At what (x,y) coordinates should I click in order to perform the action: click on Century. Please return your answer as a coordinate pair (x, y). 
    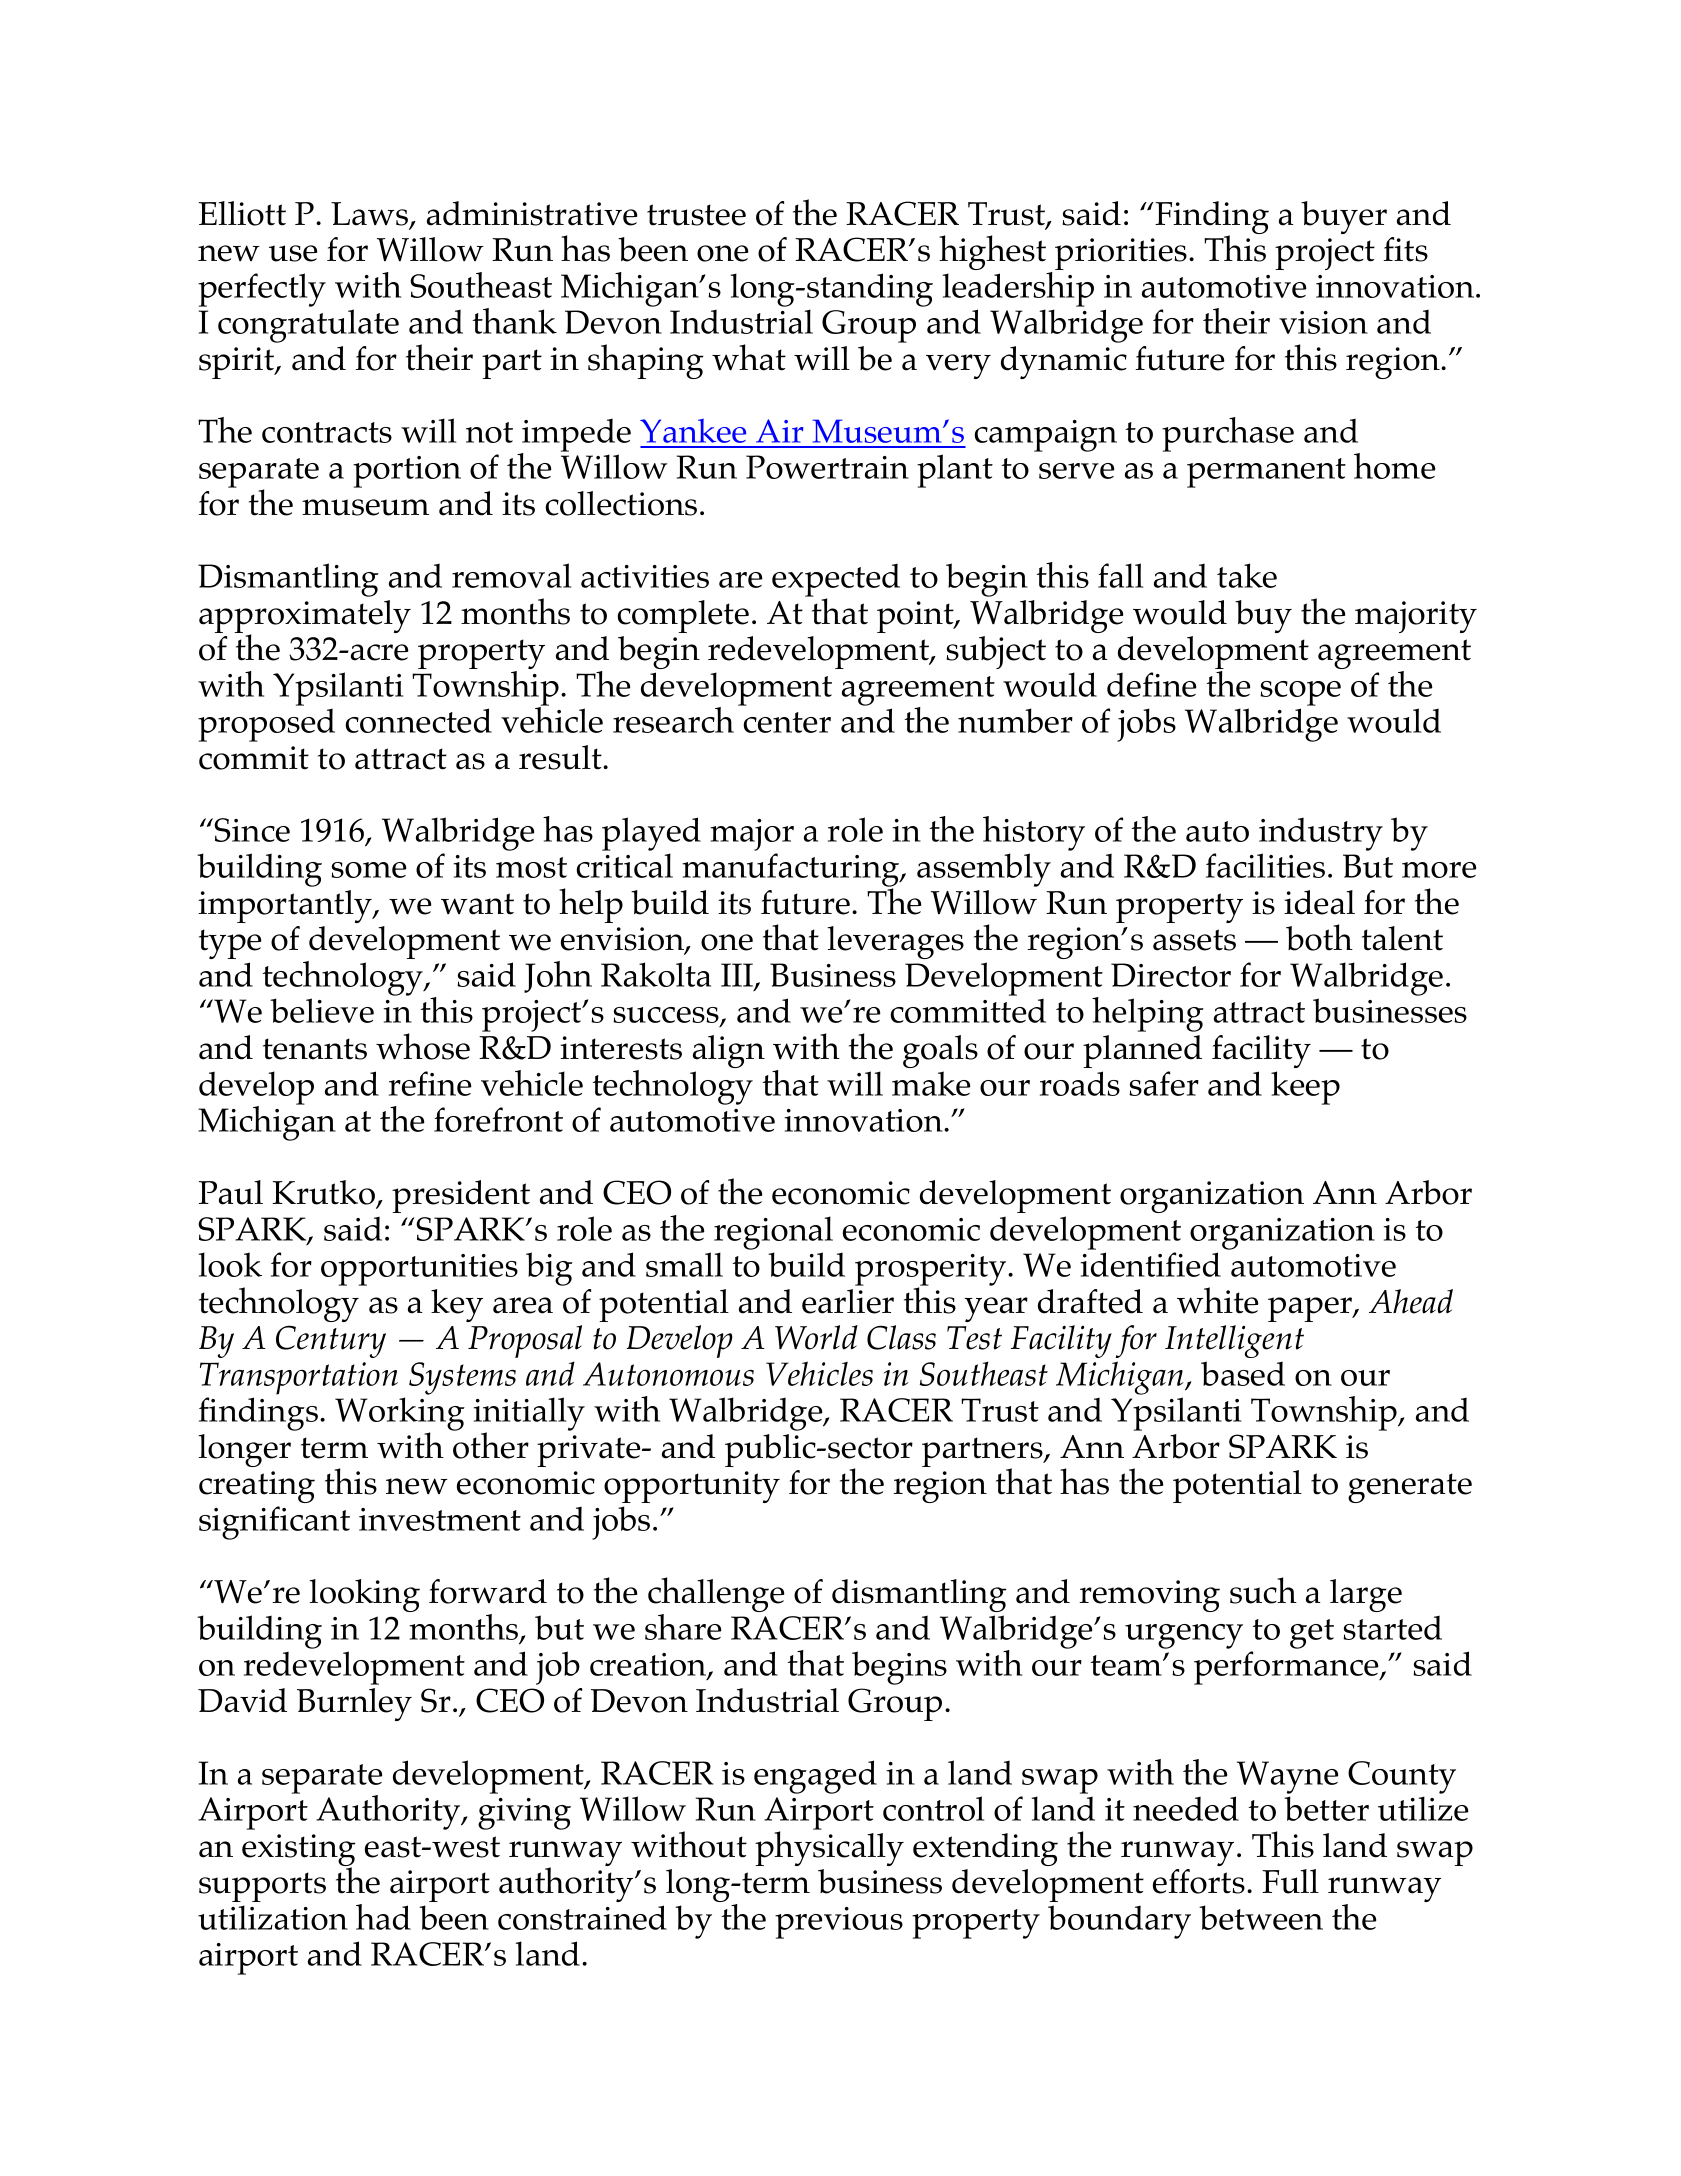
    Looking at the image, I should click on (331, 1341).
